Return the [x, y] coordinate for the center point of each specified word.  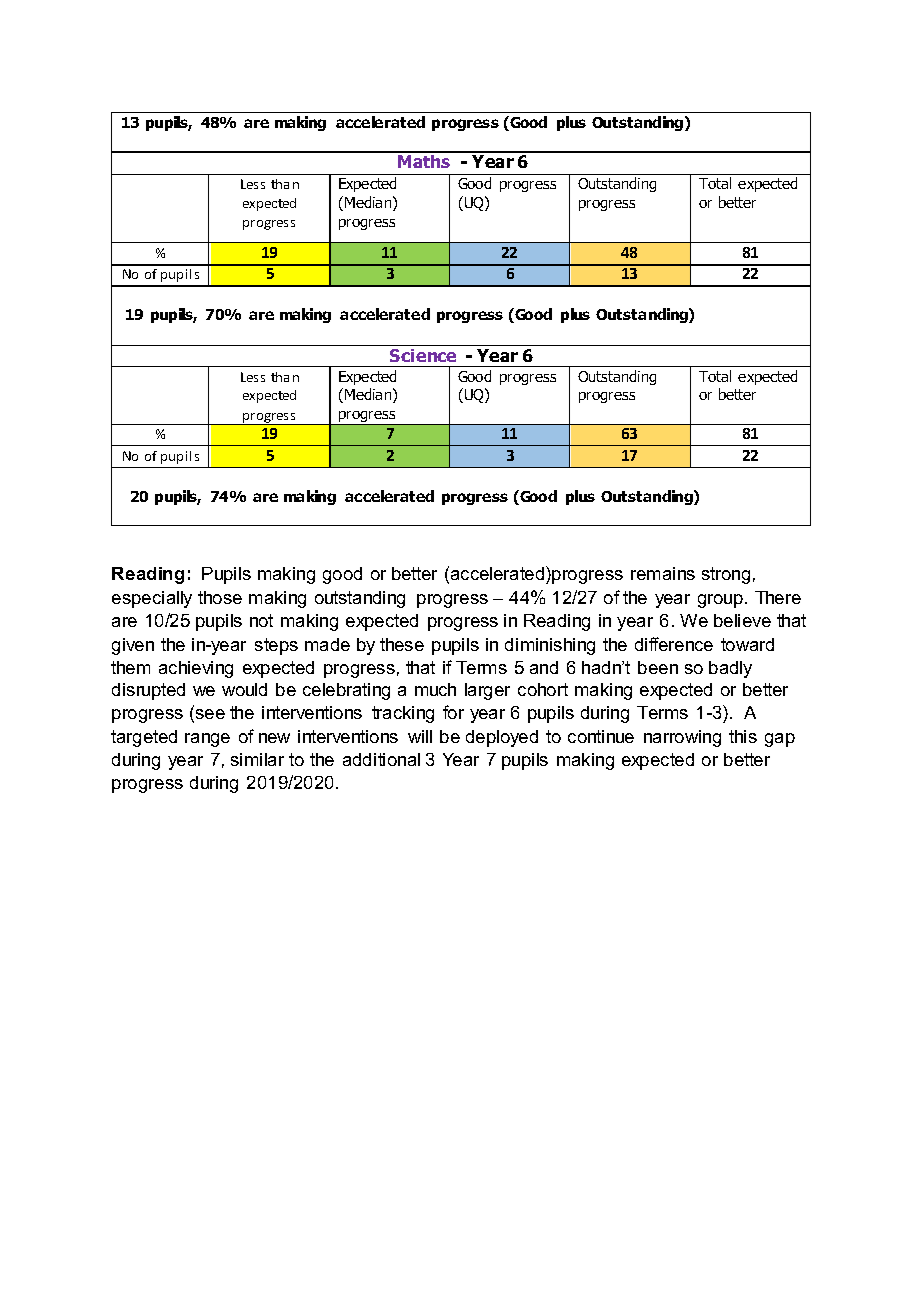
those [220, 597]
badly [730, 669]
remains [663, 573]
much [435, 689]
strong [726, 575]
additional [381, 759]
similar [257, 759]
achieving [196, 669]
